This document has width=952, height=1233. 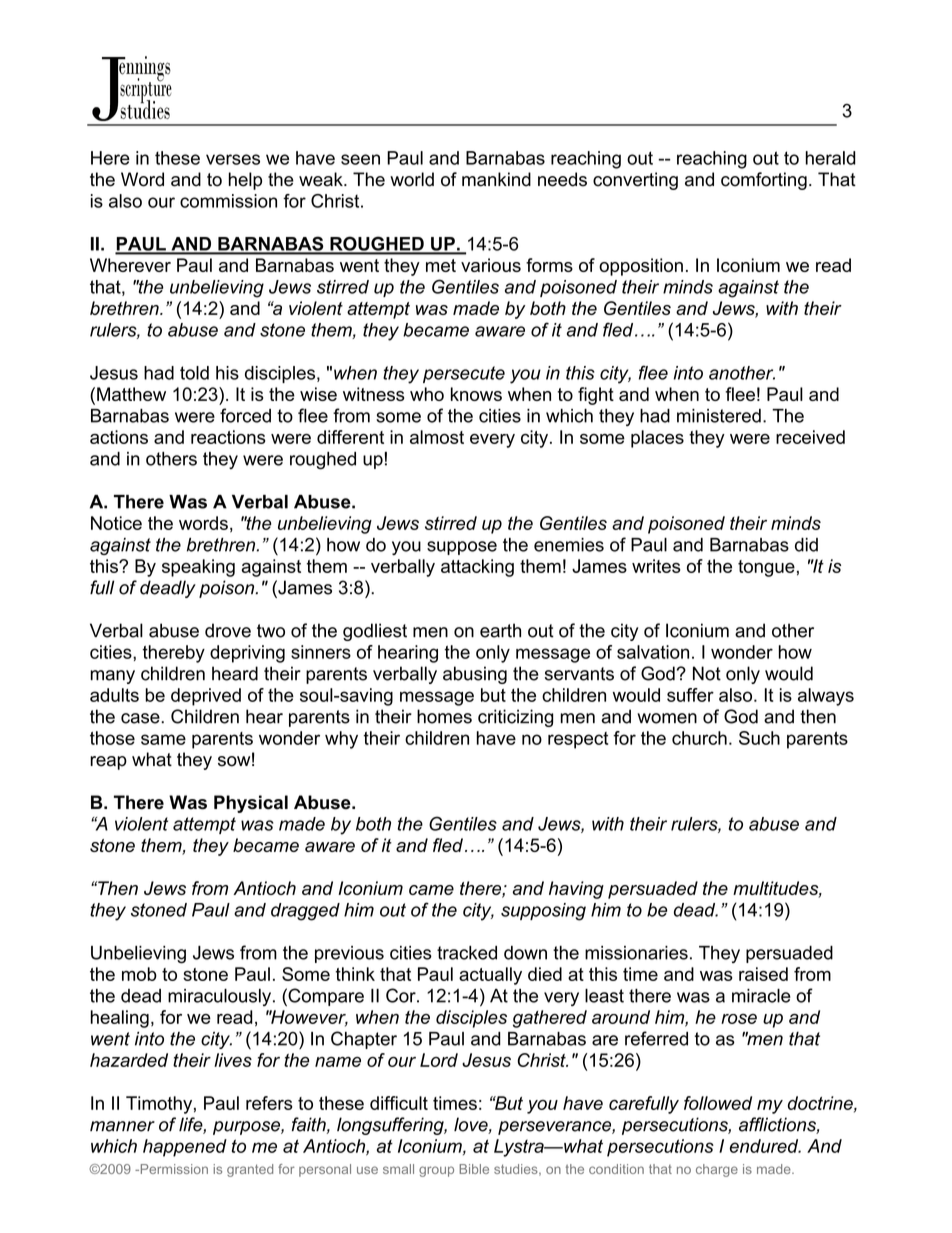 What do you see at coordinates (806, 545) in the document?
I see `did` at bounding box center [806, 545].
